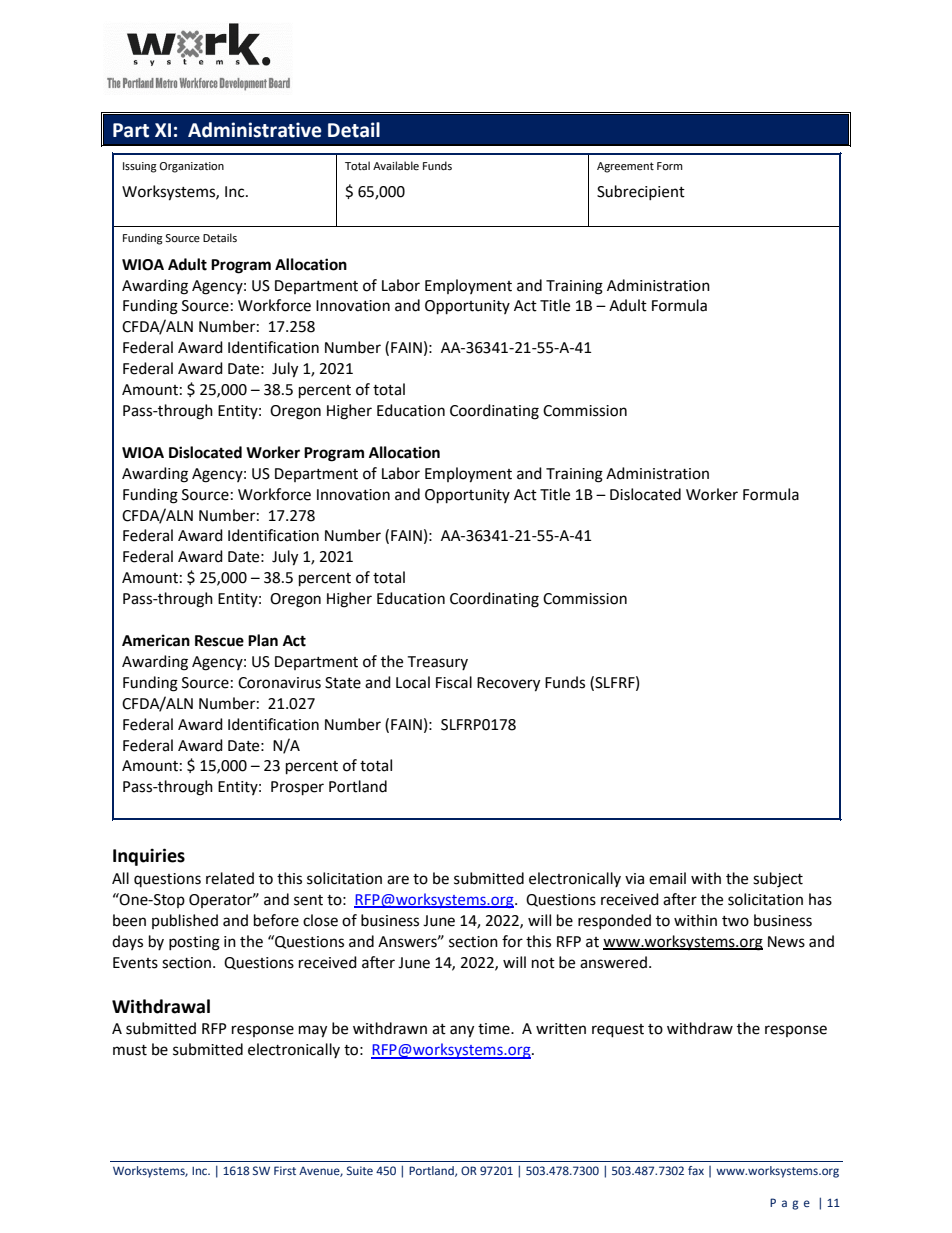 Image resolution: width=952 pixels, height=1233 pixels. What do you see at coordinates (398, 880) in the screenshot?
I see `are` at bounding box center [398, 880].
